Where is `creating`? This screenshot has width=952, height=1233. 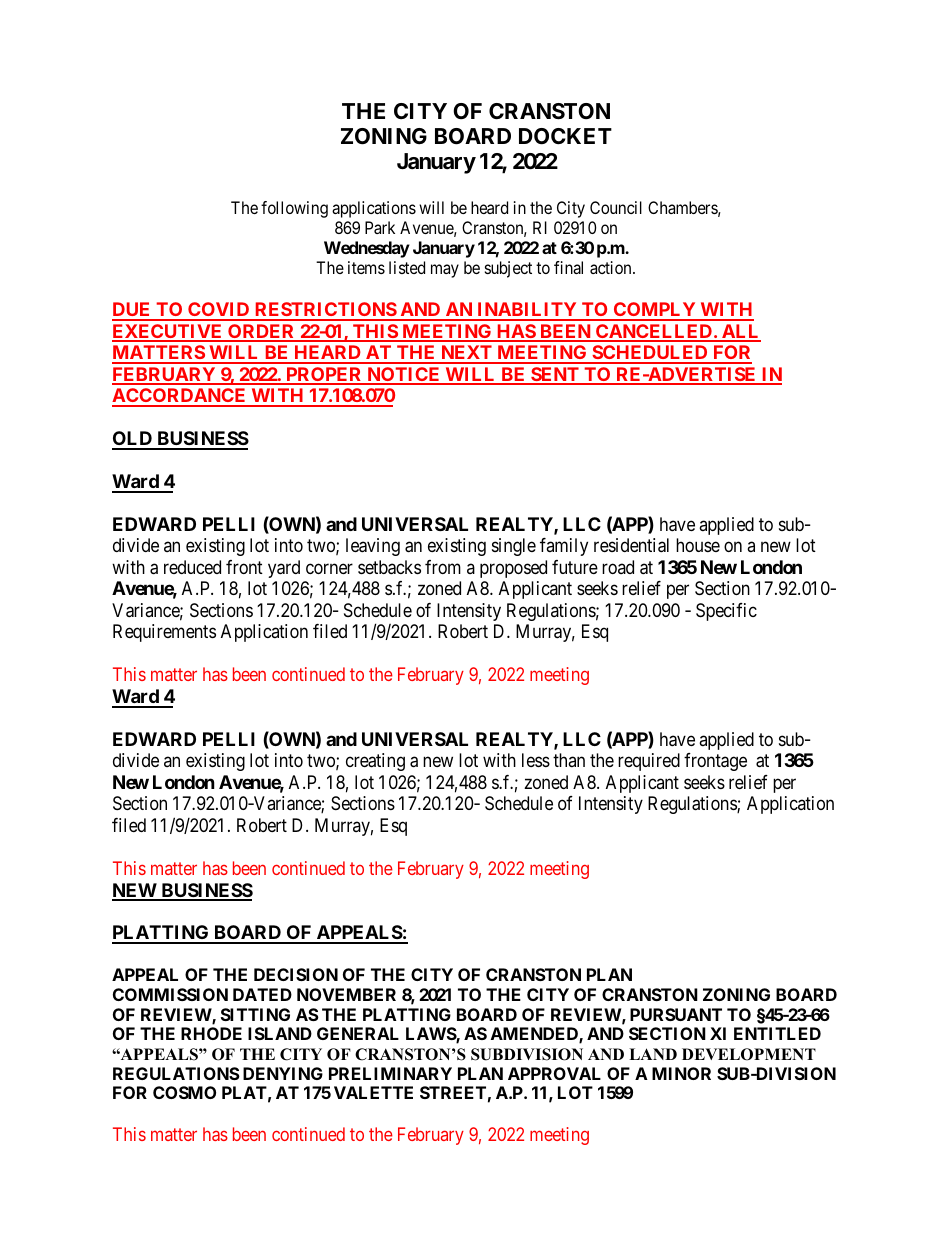 creating is located at coordinates (375, 762).
